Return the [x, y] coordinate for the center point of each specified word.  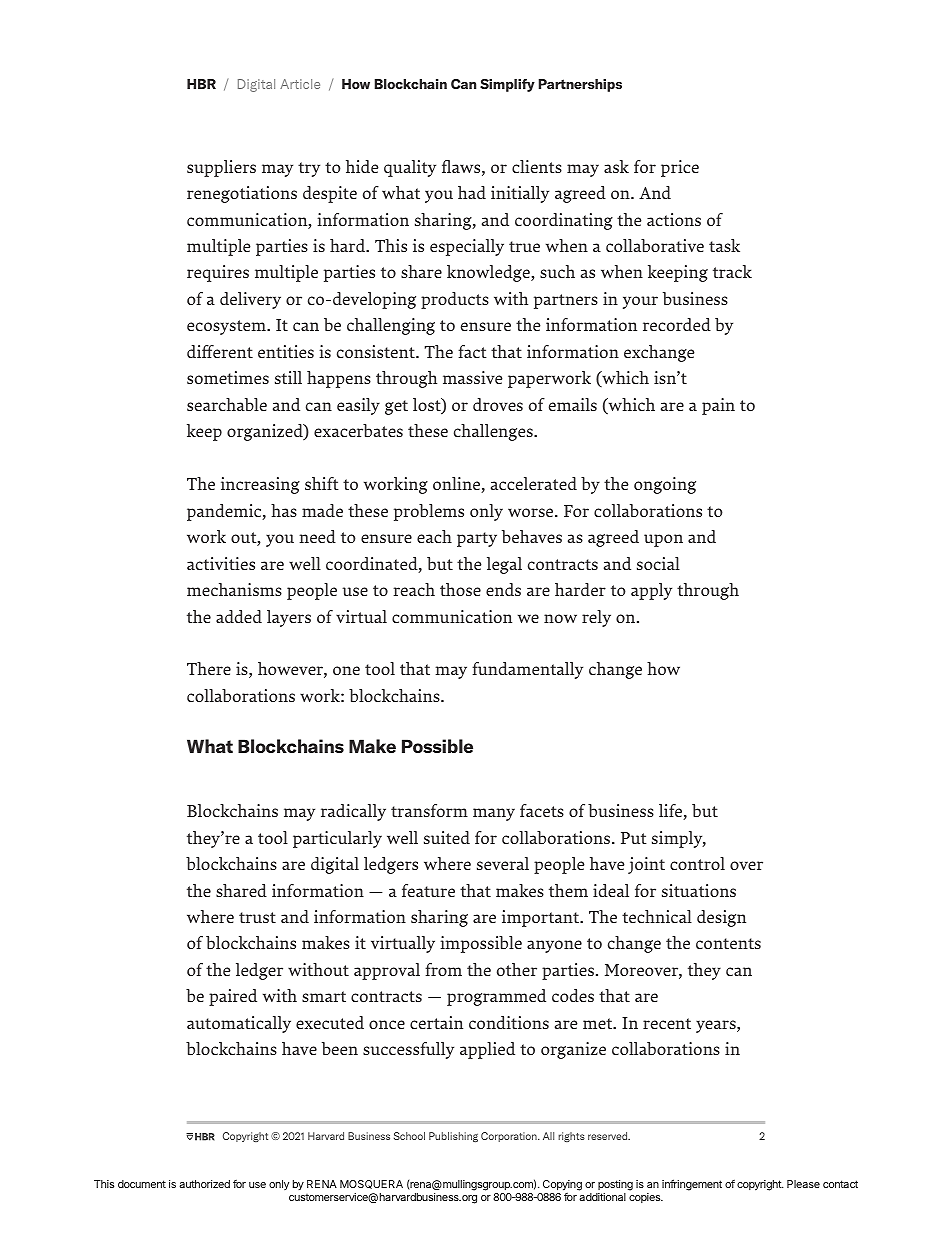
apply [651, 591]
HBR [201, 84]
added [239, 616]
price [680, 168]
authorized [204, 1184]
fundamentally [527, 670]
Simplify [507, 85]
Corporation [510, 1137]
